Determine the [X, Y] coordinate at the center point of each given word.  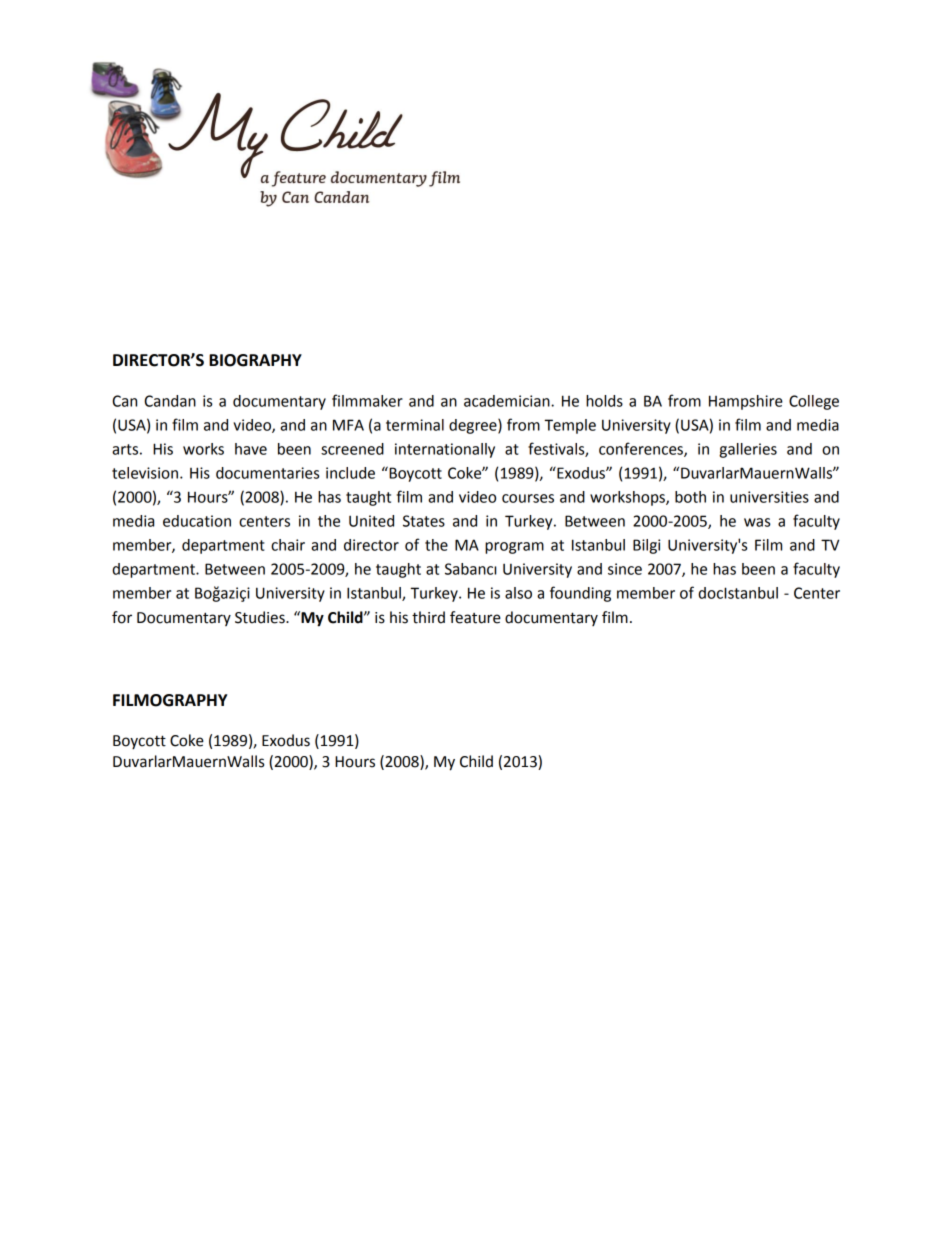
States [424, 521]
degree [474, 426]
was [757, 522]
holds [604, 401]
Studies [261, 617]
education [197, 521]
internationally [445, 450]
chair [288, 545]
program [514, 548]
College [814, 402]
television [145, 473]
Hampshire [746, 402]
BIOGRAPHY [255, 360]
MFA [348, 425]
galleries [748, 450]
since [625, 569]
